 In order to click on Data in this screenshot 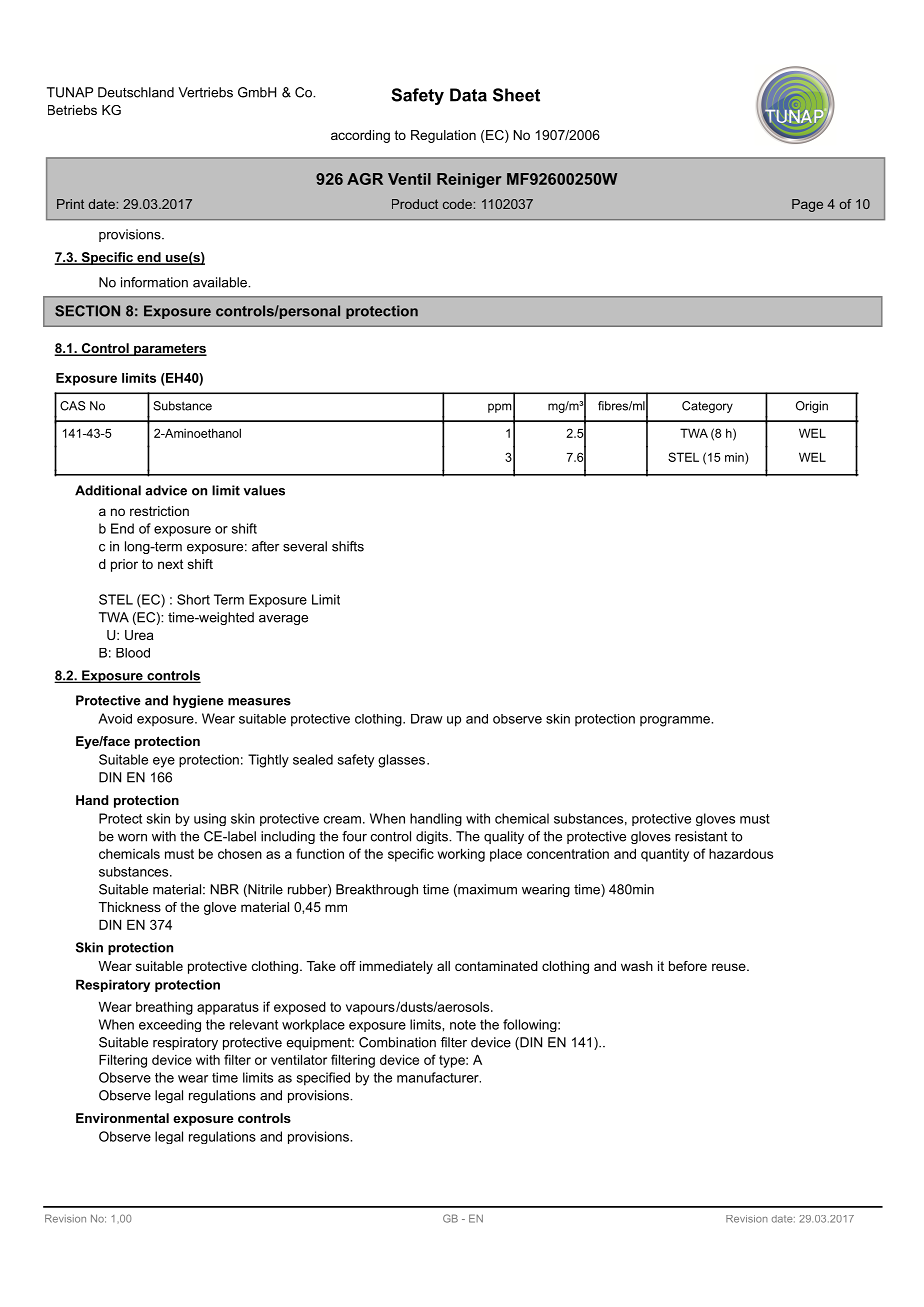, I will do `click(468, 95)`.
